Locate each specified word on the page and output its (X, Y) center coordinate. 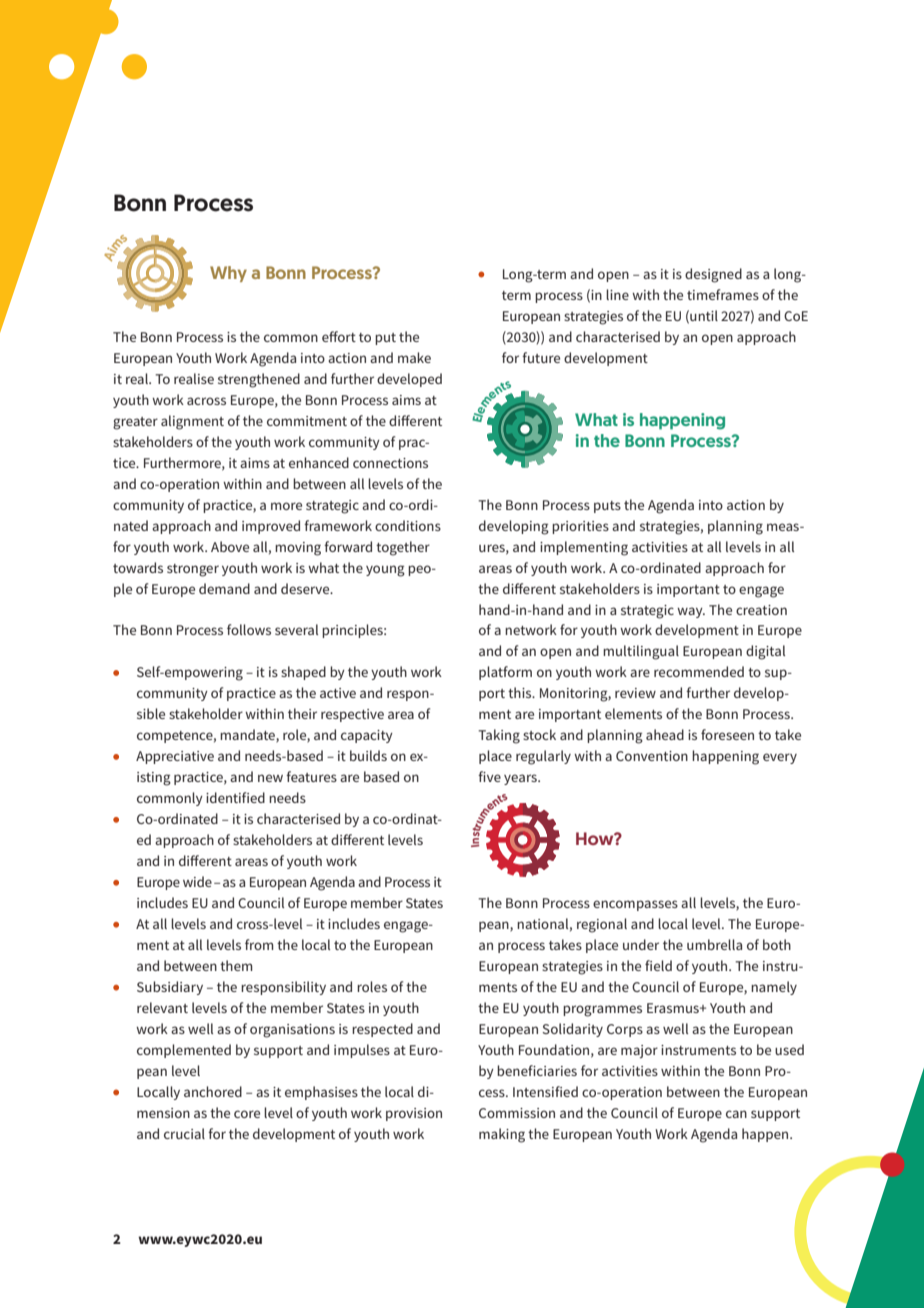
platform (505, 673)
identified (235, 797)
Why (228, 274)
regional (602, 925)
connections (390, 463)
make (414, 357)
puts (607, 507)
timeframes (723, 294)
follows (249, 629)
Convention (652, 756)
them (236, 965)
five (489, 776)
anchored (213, 1091)
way (691, 612)
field (658, 965)
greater (135, 423)
